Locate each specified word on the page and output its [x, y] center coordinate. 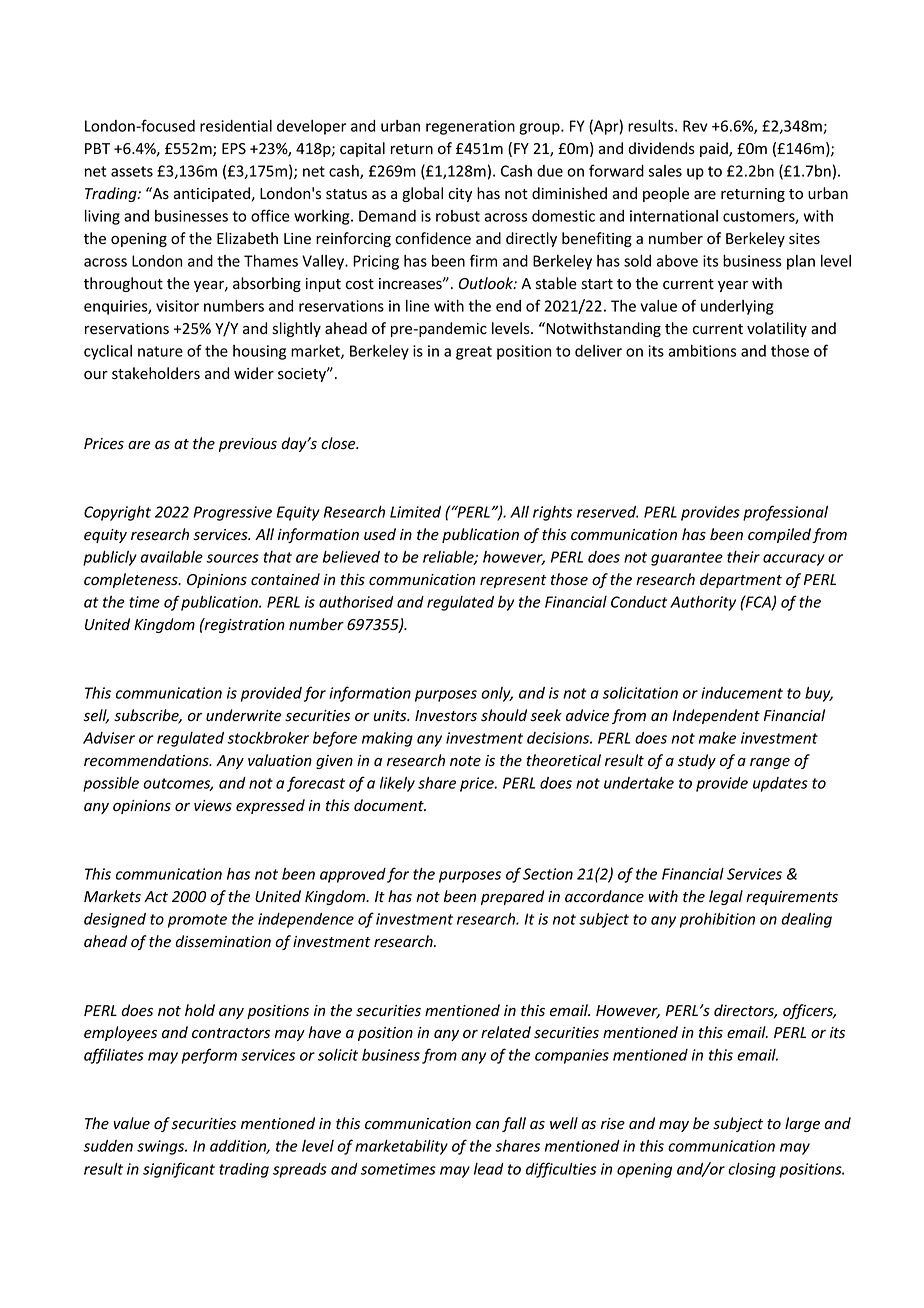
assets [132, 171]
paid [715, 149]
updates [780, 784]
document [390, 805]
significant [179, 1170]
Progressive [232, 513]
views [213, 806]
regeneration [470, 127]
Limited [415, 512]
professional [785, 513]
